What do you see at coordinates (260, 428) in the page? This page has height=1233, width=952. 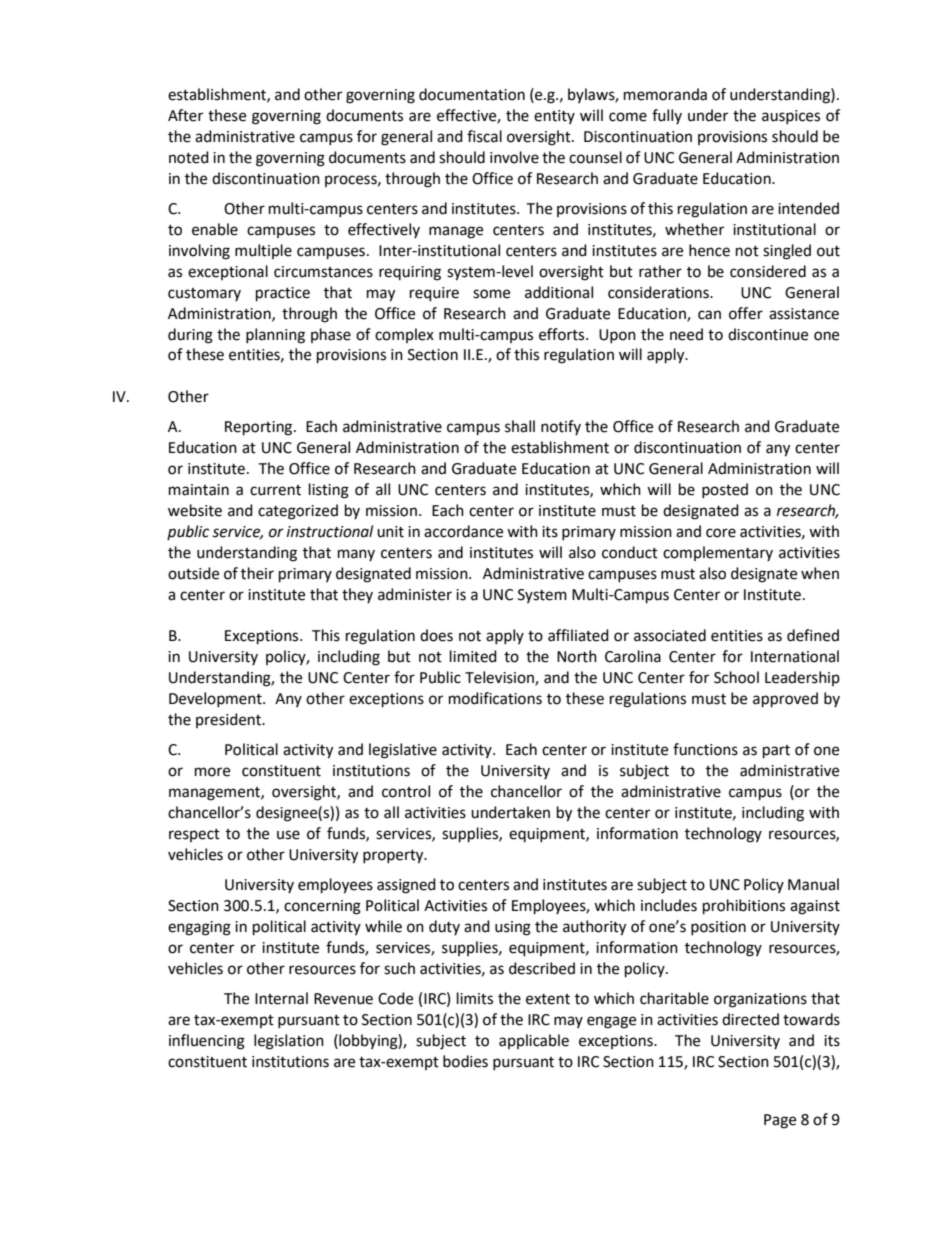 I see `Reporting` at bounding box center [260, 428].
